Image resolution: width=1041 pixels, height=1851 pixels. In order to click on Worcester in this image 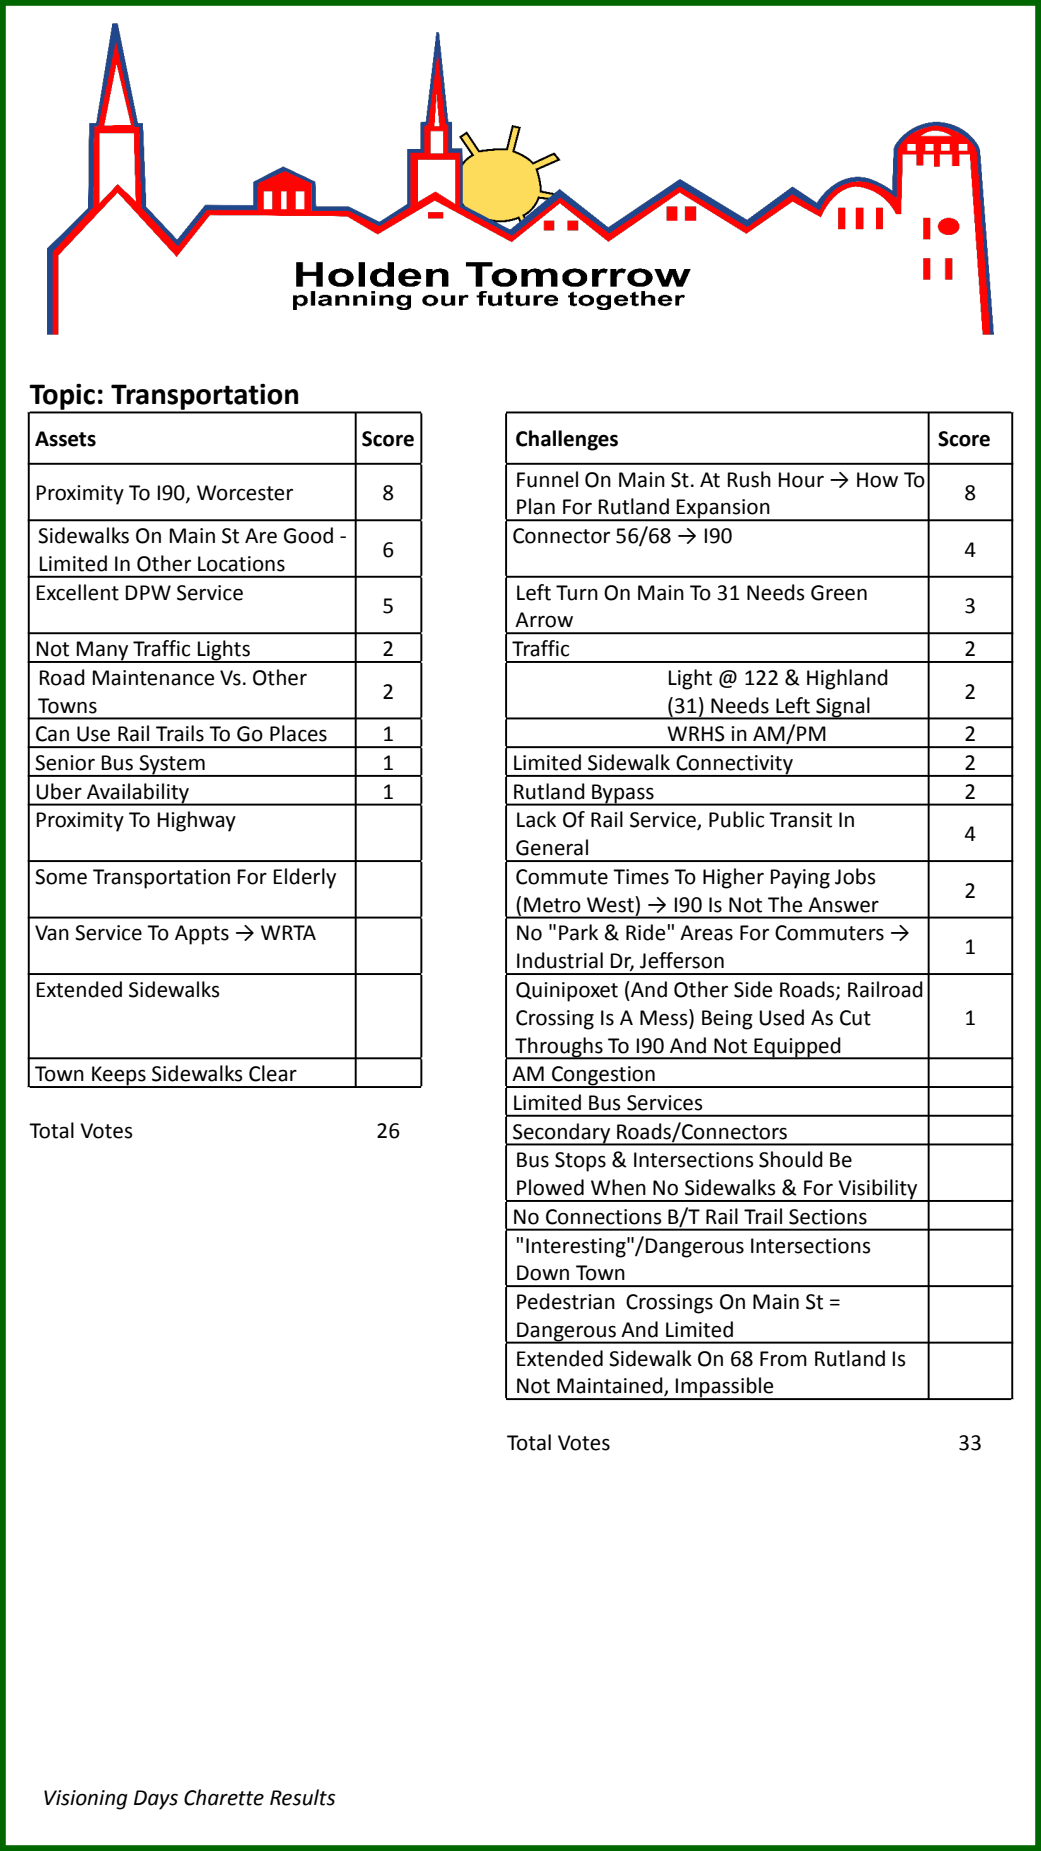, I will do `click(245, 493)`.
